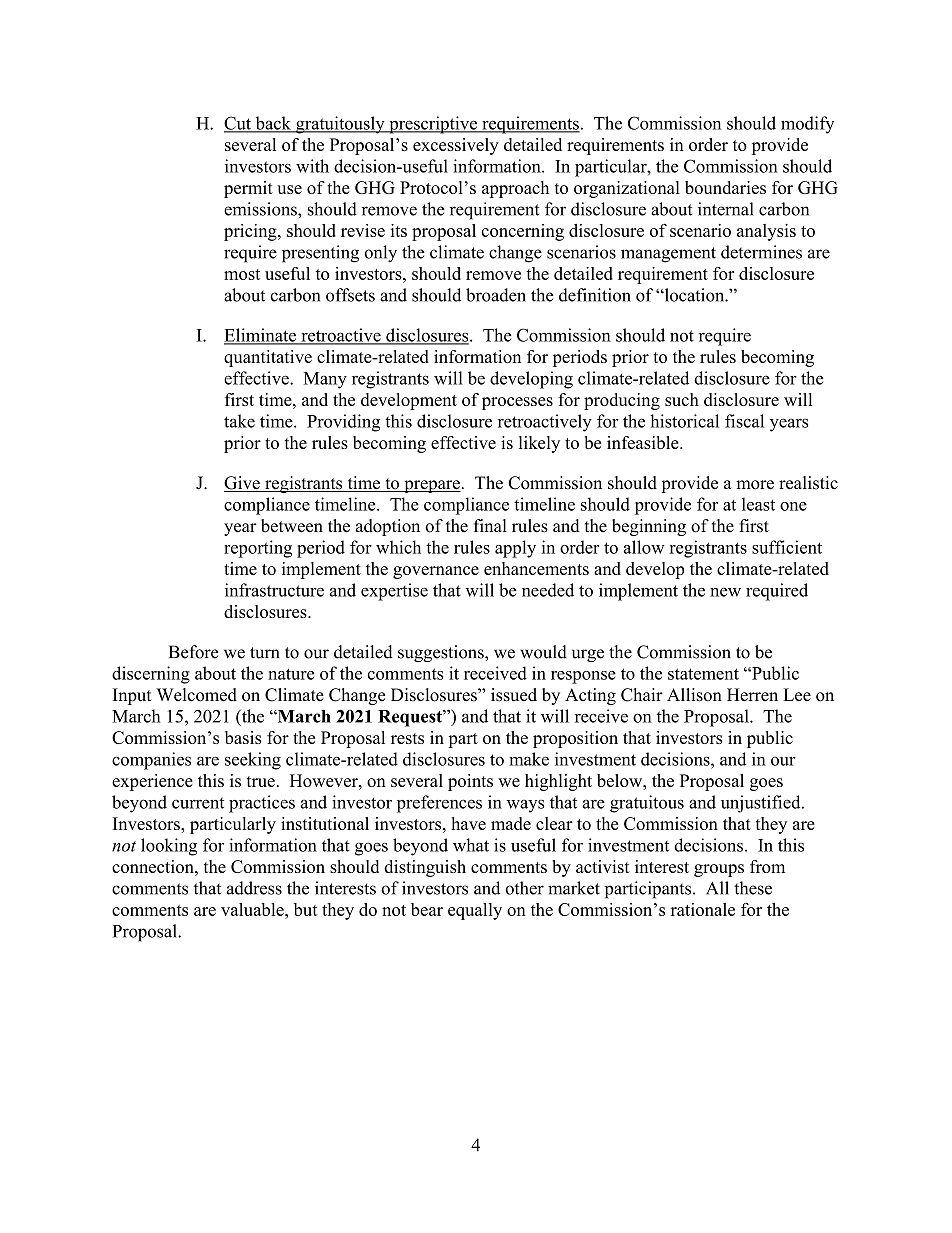 The image size is (952, 1233). What do you see at coordinates (196, 695) in the page?
I see `Welcomed` at bounding box center [196, 695].
